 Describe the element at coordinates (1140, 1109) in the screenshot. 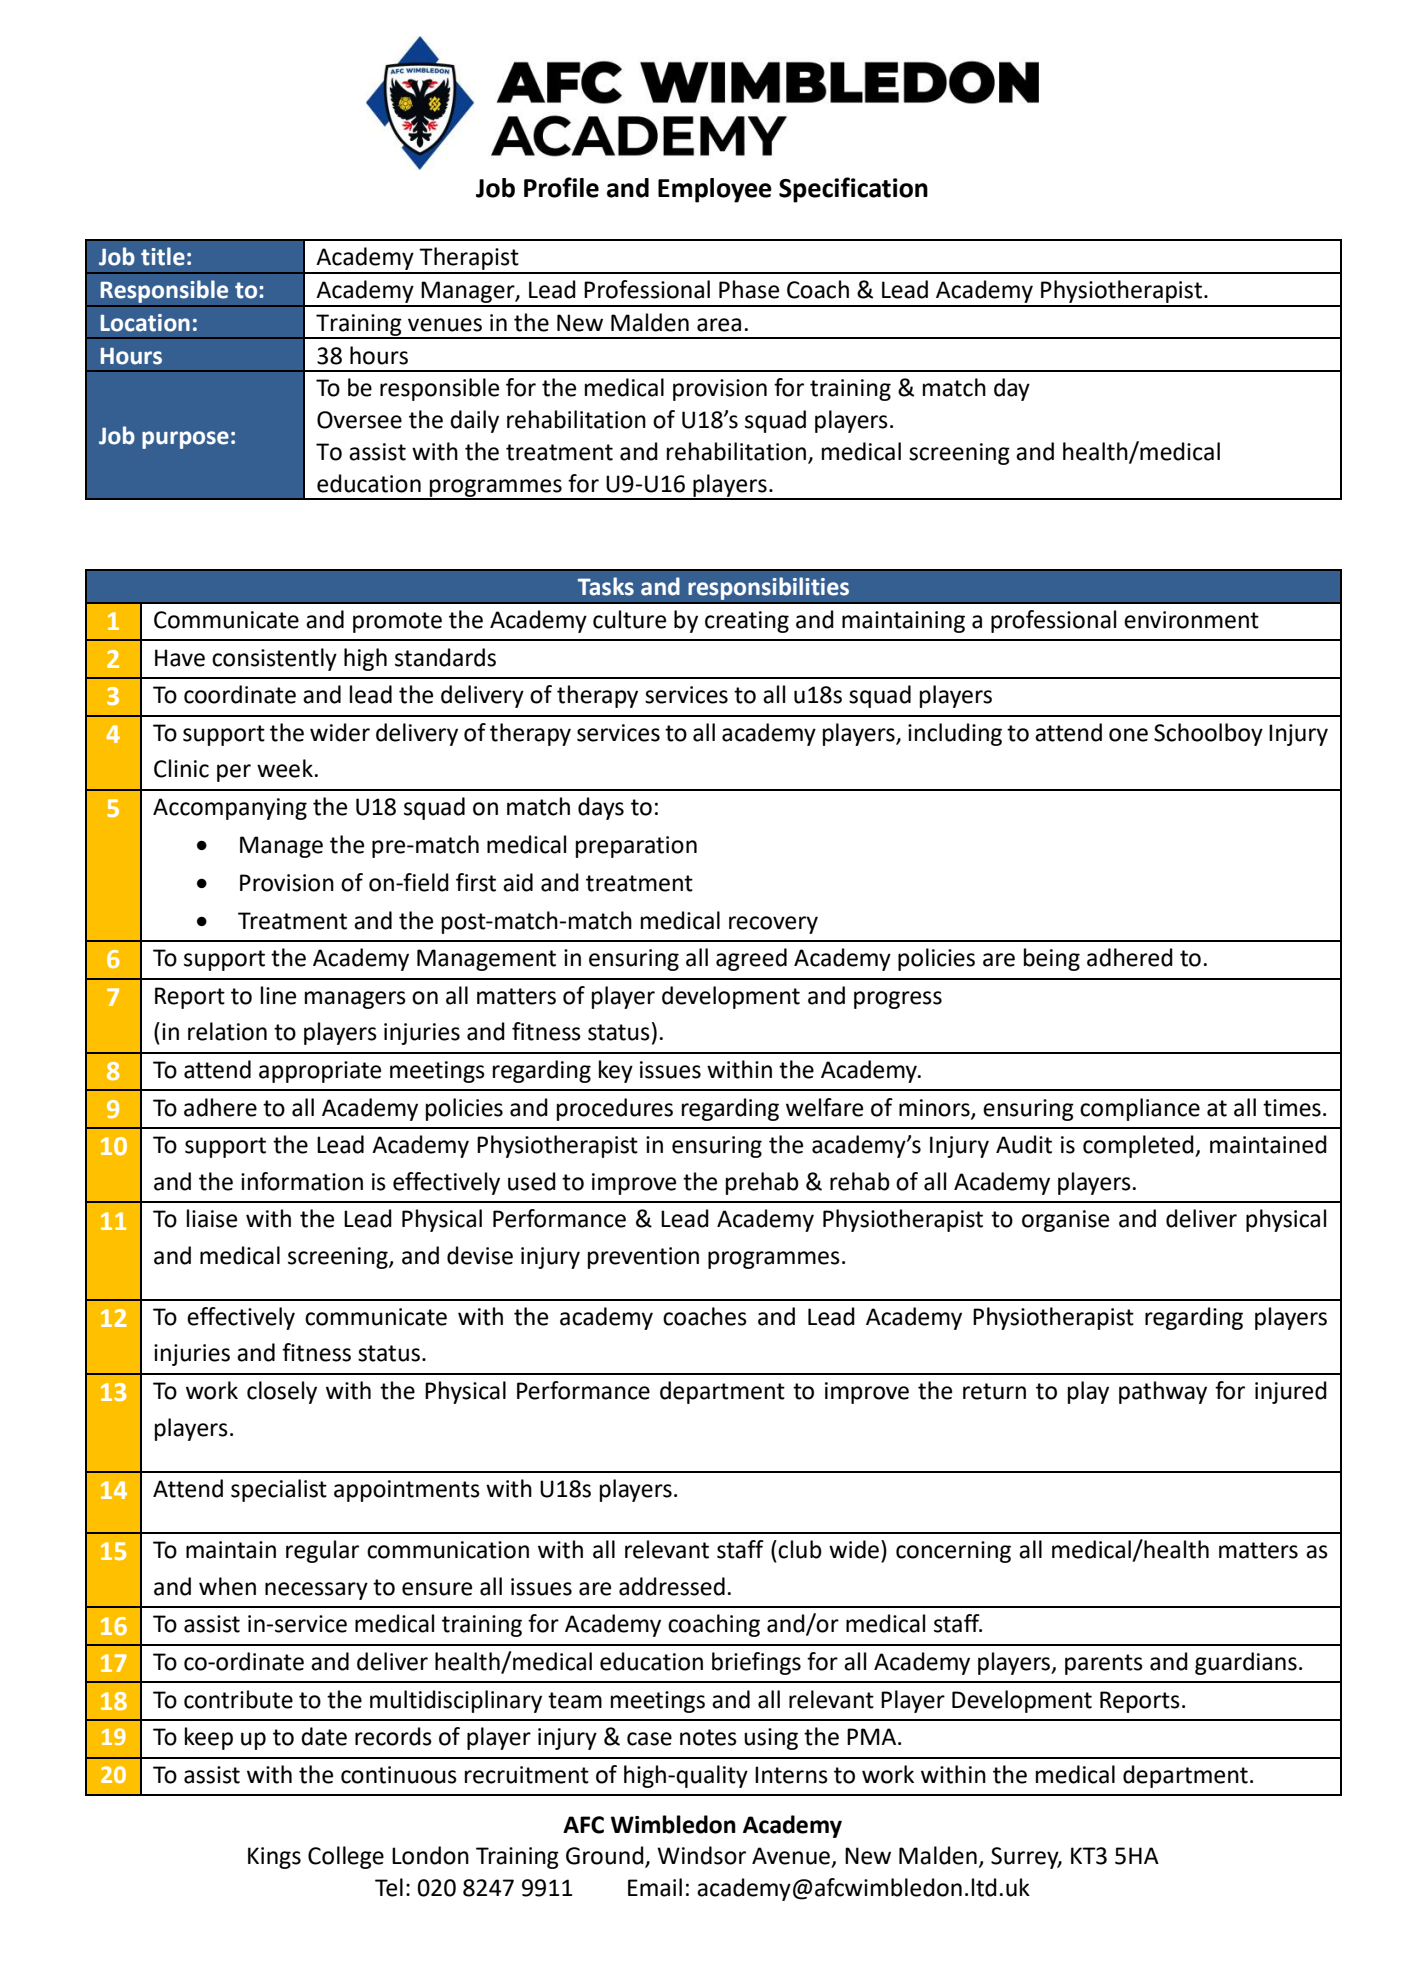

I see `compliance` at that location.
